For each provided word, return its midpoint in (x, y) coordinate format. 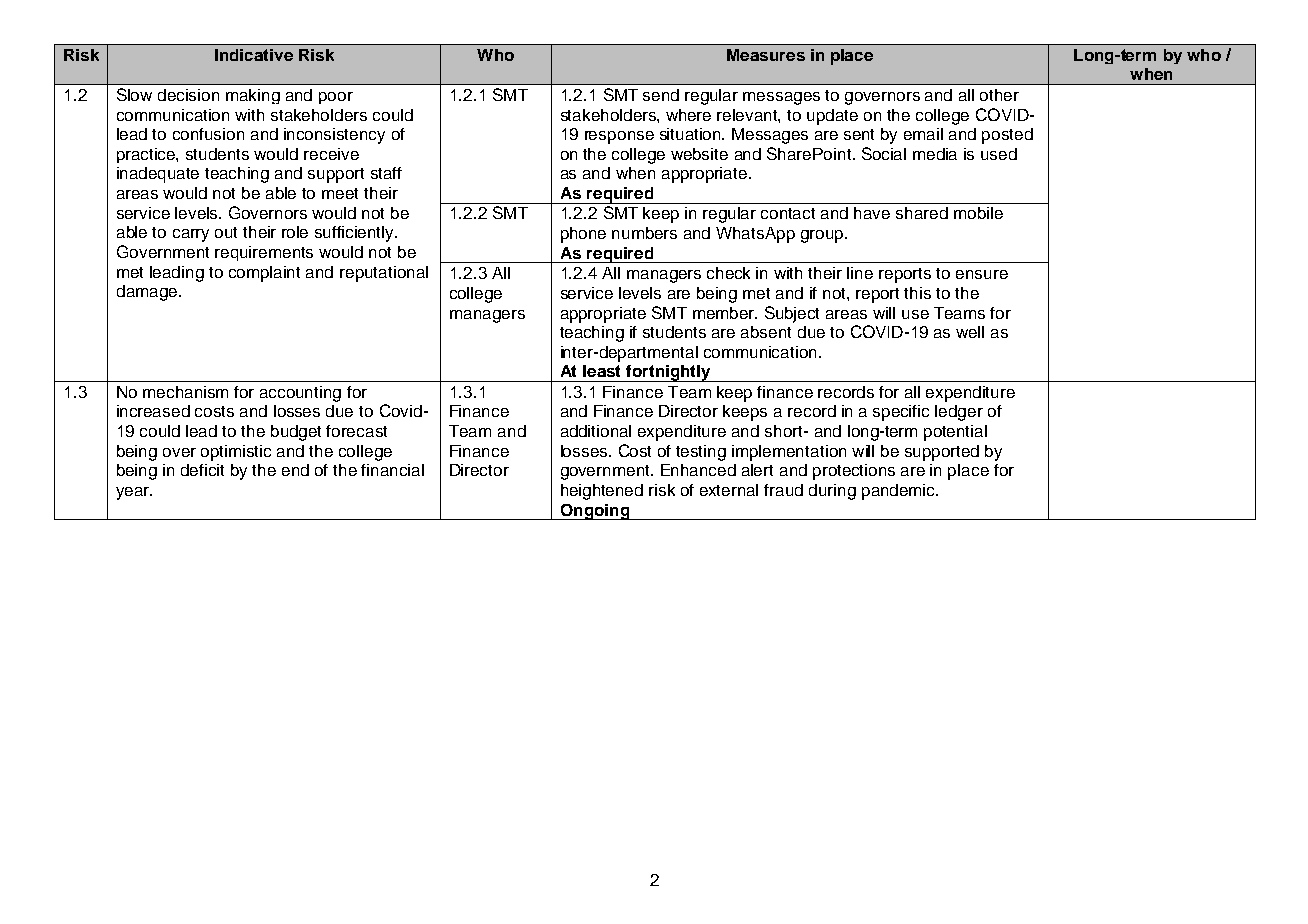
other (999, 95)
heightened (602, 492)
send (661, 95)
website (699, 154)
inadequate (158, 175)
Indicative (254, 55)
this (917, 293)
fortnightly (668, 373)
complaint (264, 274)
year (134, 493)
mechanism (185, 392)
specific (901, 413)
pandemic (899, 492)
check (728, 273)
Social (884, 153)
